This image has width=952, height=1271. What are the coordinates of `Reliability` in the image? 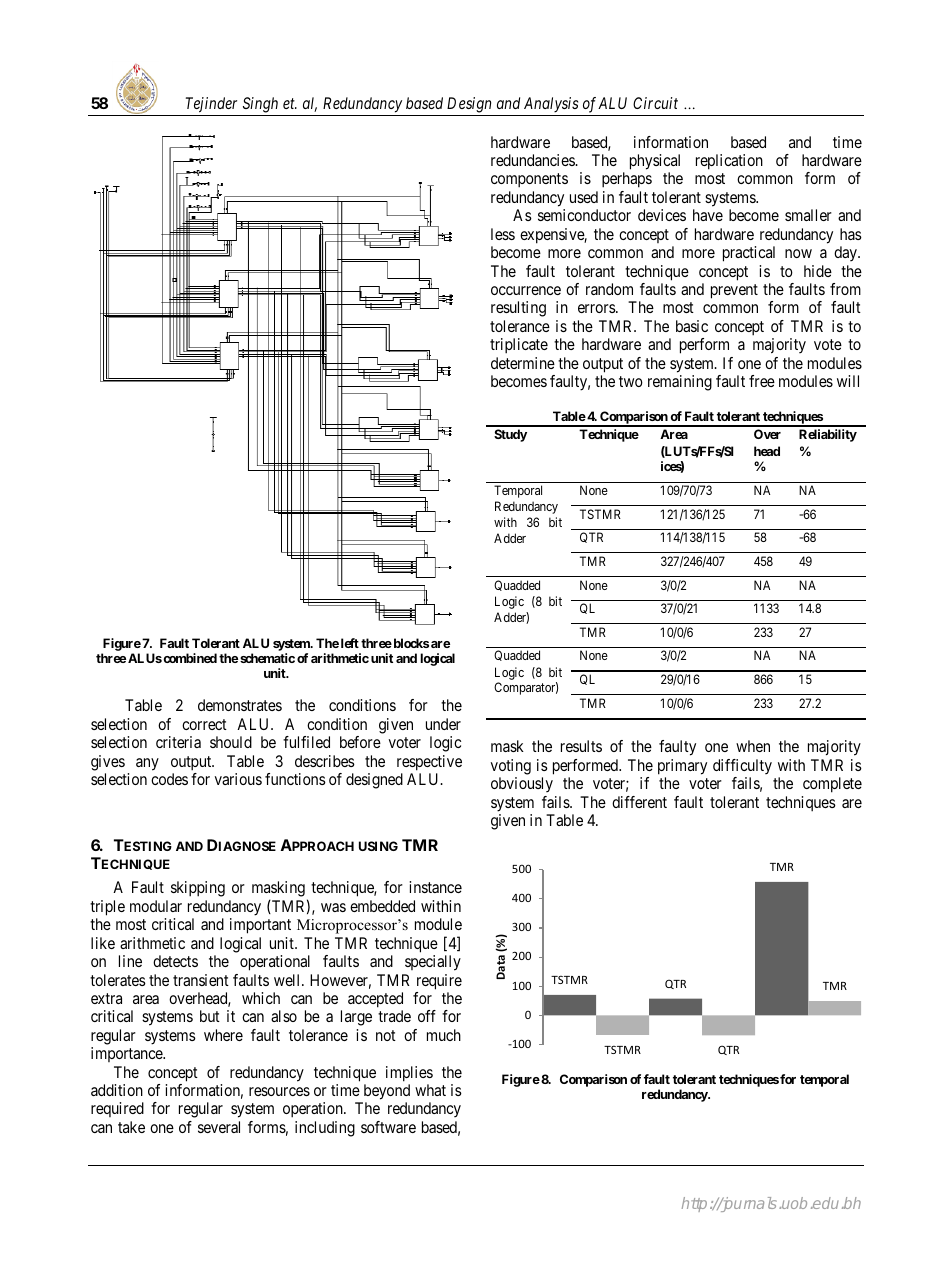 It's located at (828, 435).
